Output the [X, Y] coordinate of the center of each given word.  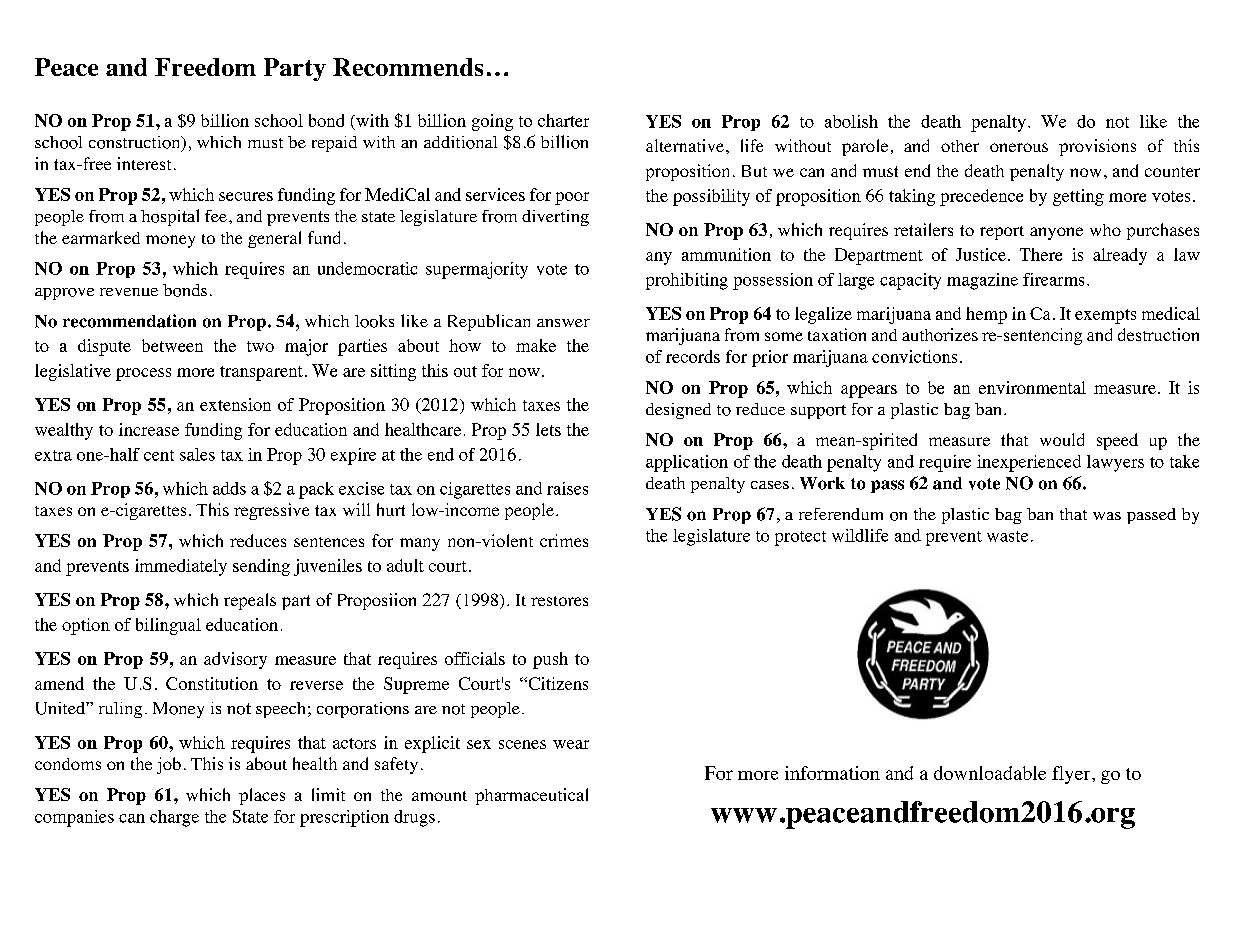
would [1062, 439]
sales [197, 454]
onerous [1019, 147]
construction [136, 143]
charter [563, 120]
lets [548, 429]
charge [174, 818]
